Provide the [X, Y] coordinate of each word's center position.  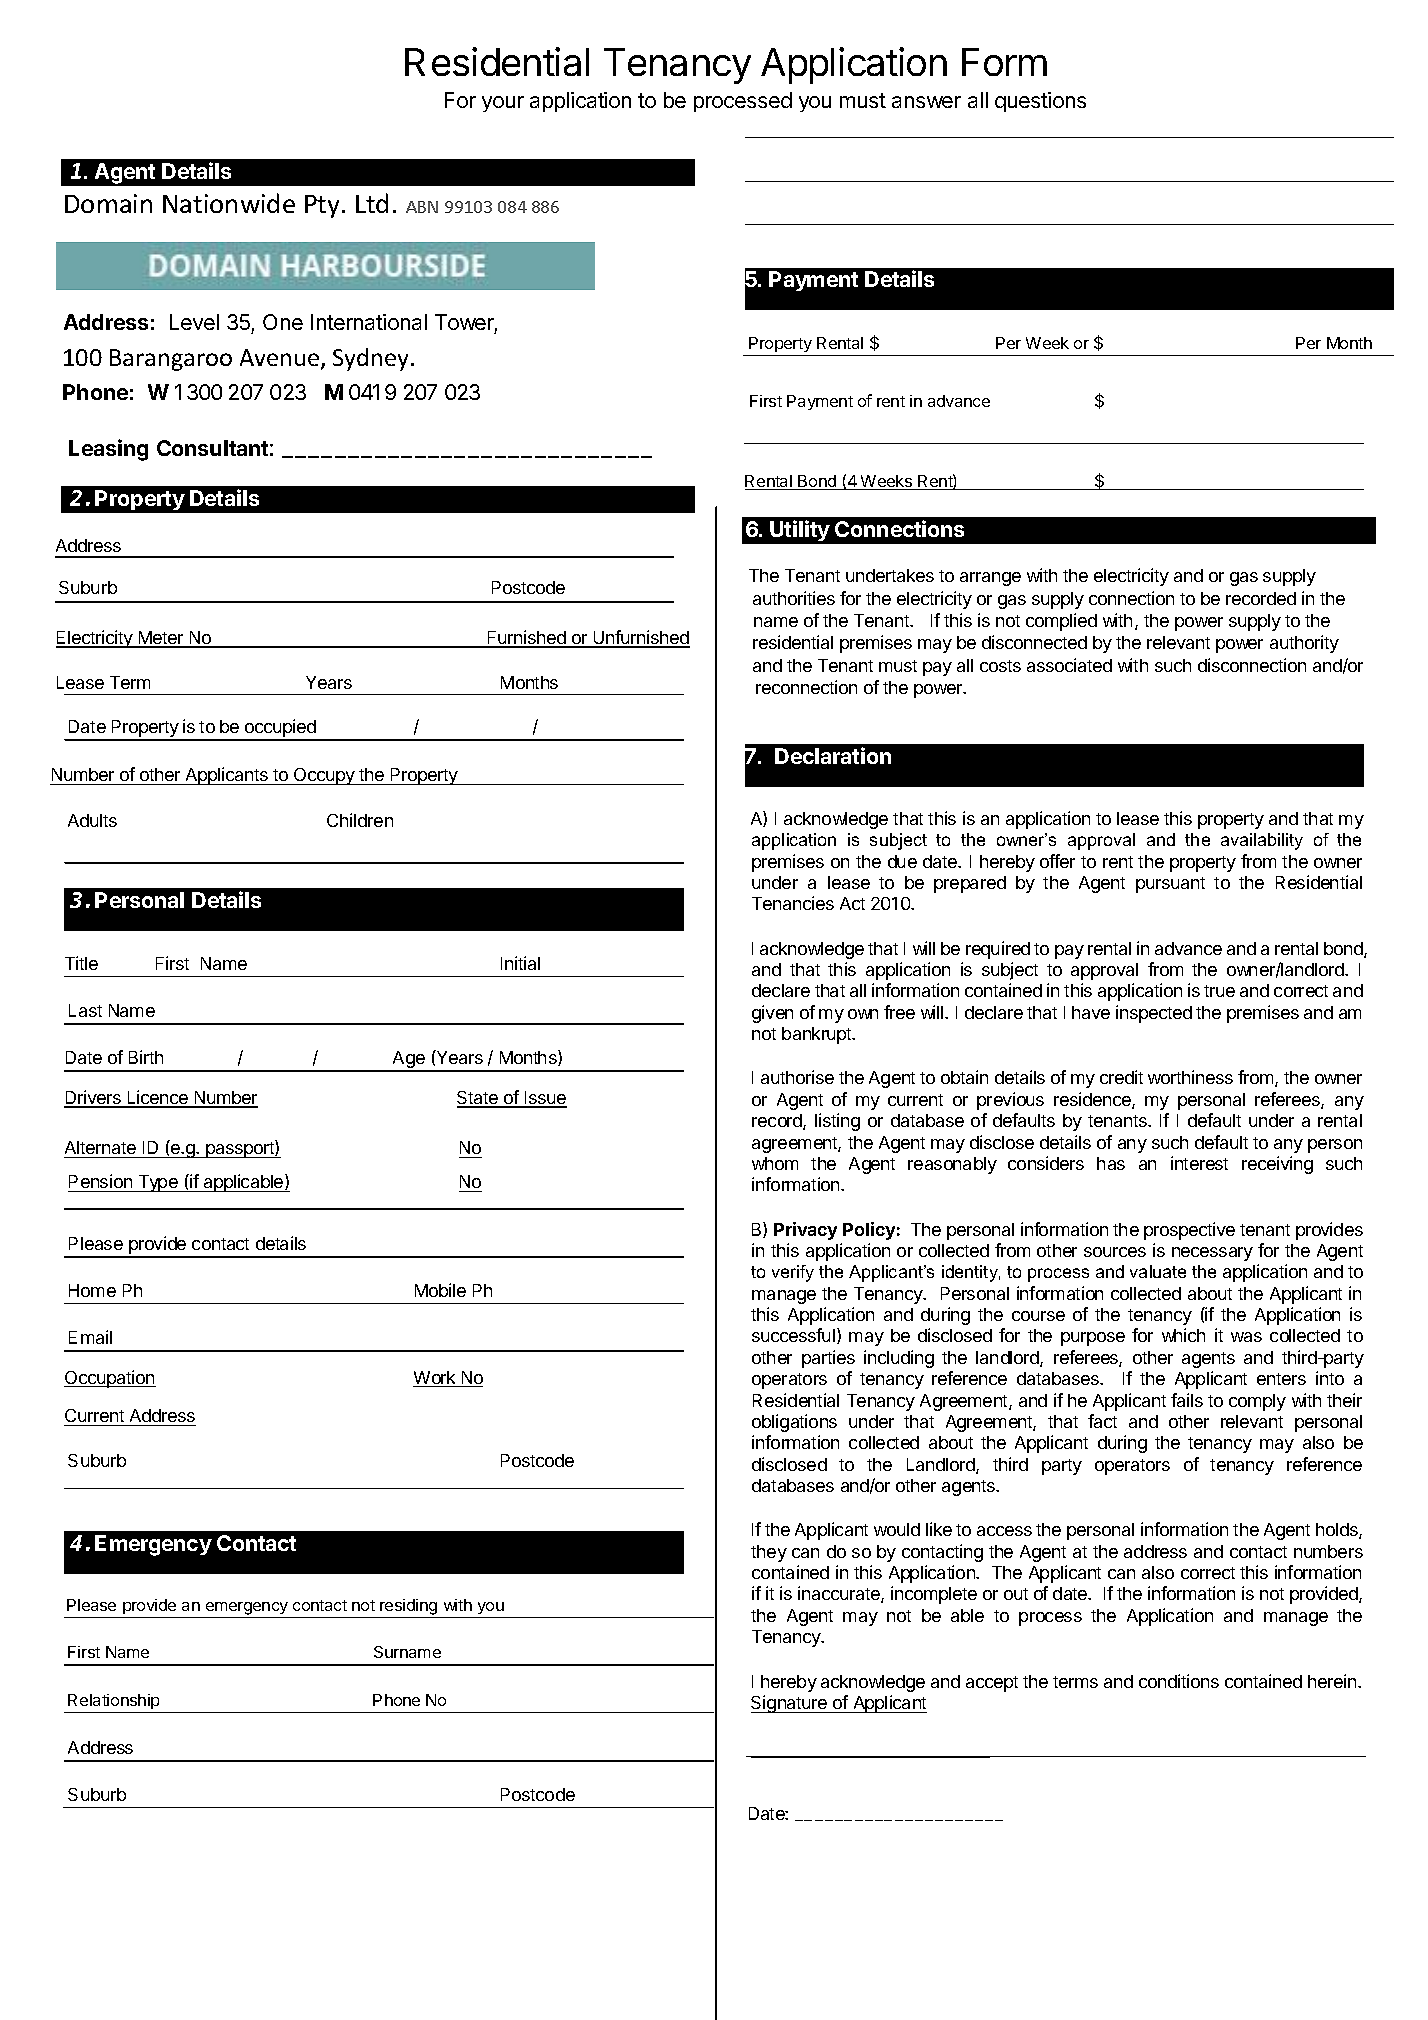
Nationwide [229, 203]
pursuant [1170, 885]
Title [81, 963]
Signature [790, 1704]
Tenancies [793, 903]
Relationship [113, 1701]
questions [1040, 102]
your [503, 104]
